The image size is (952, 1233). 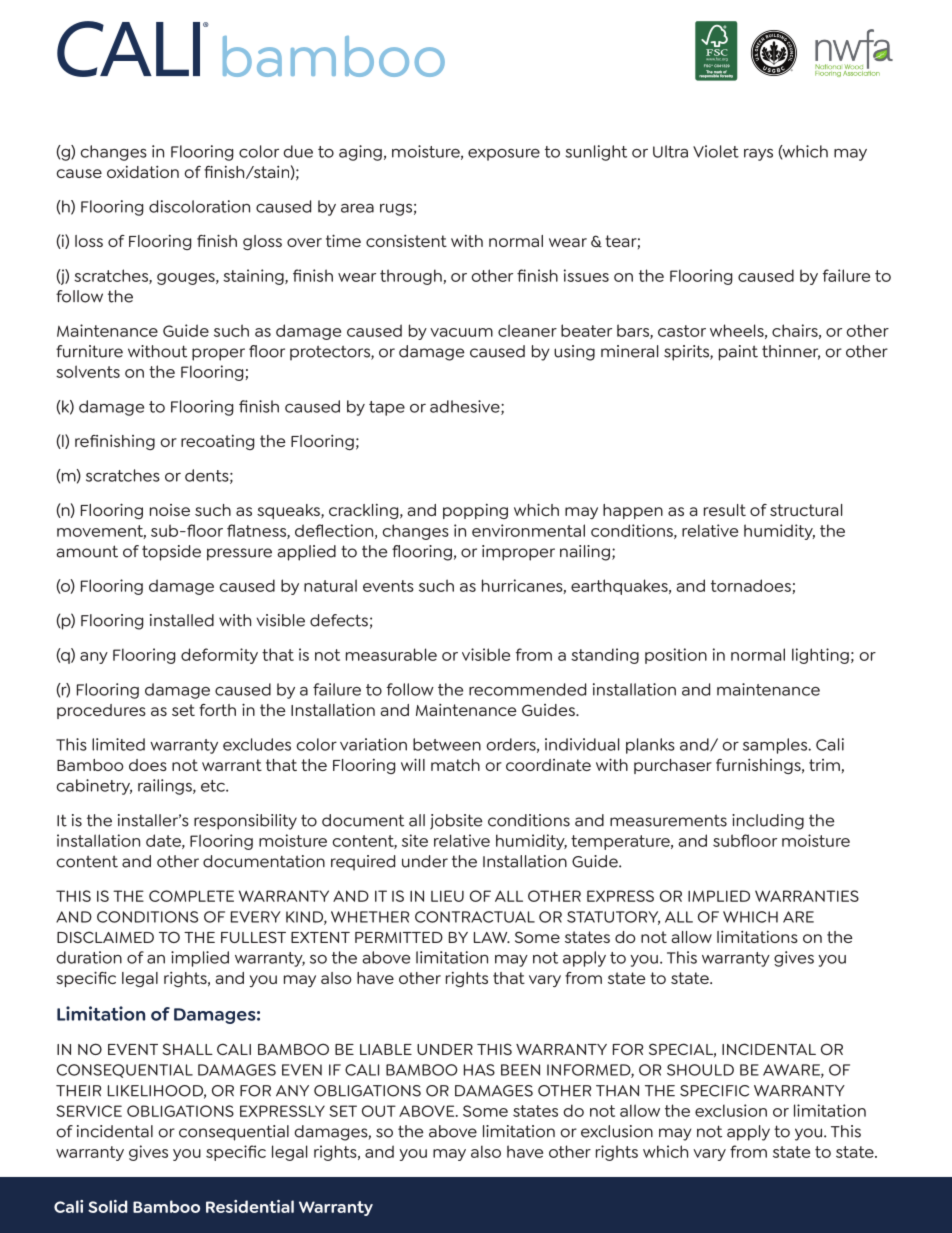 What do you see at coordinates (219, 656) in the page?
I see `deformity` at bounding box center [219, 656].
